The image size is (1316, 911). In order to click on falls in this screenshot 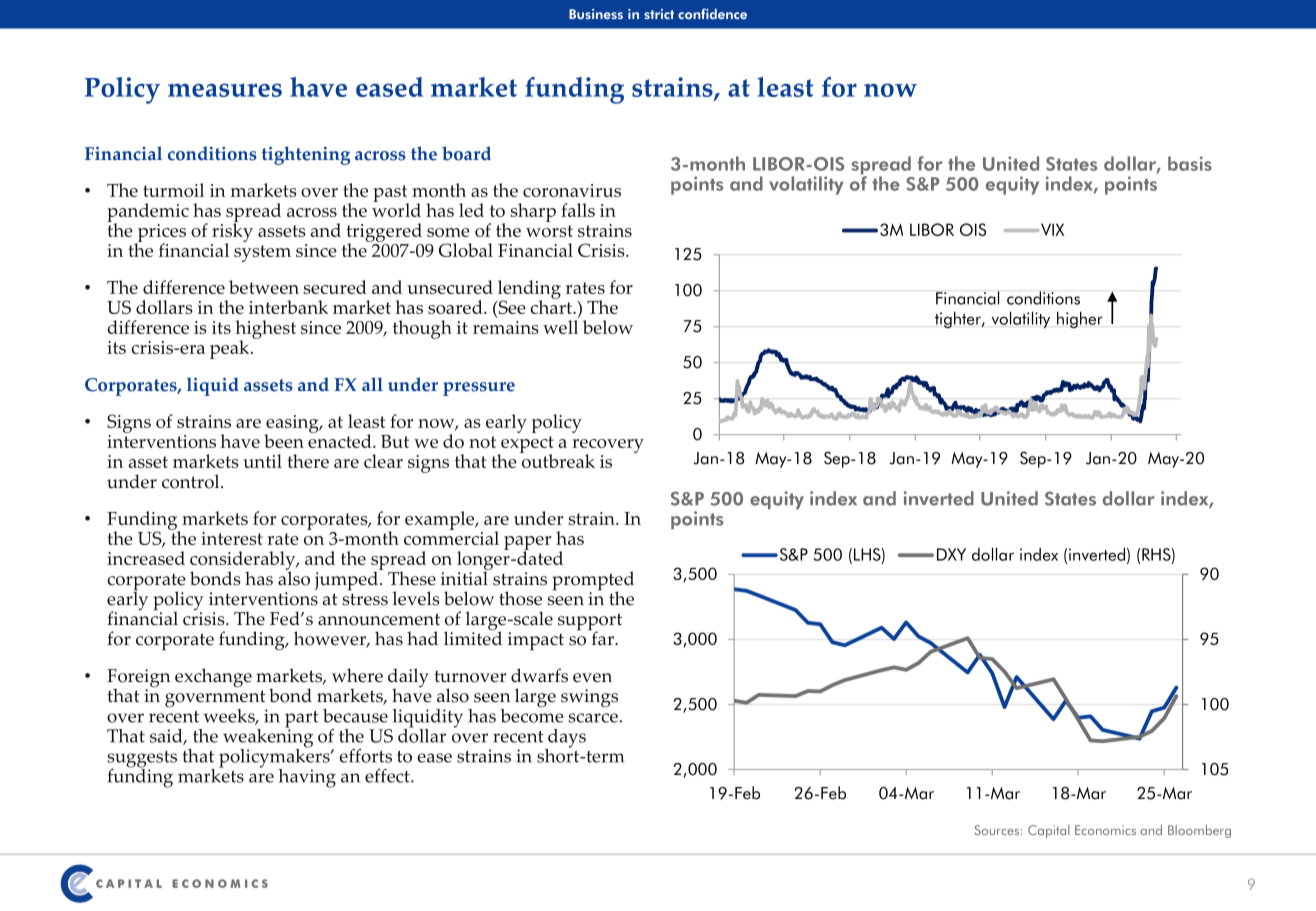, I will do `click(578, 210)`.
